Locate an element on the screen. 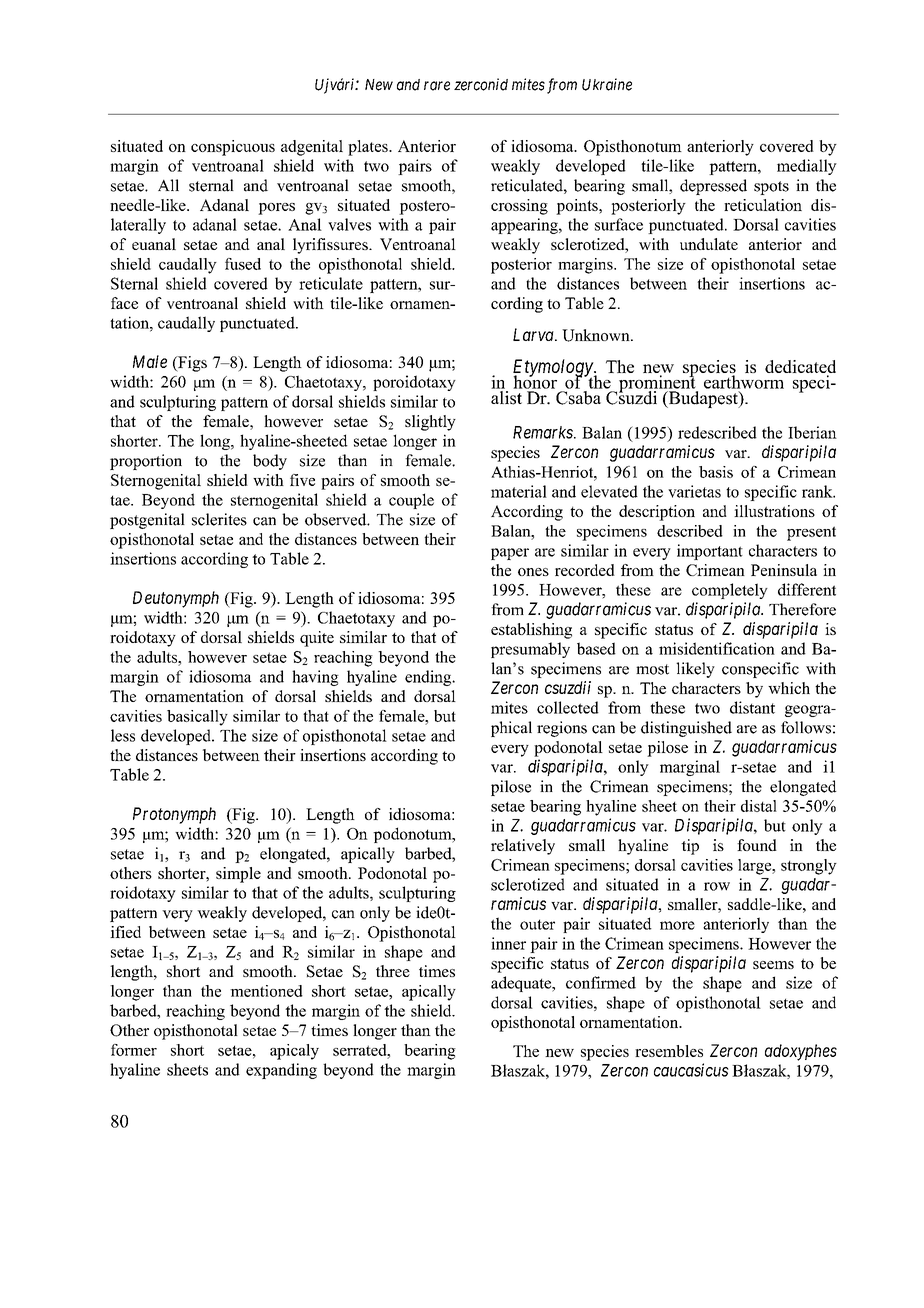 The width and height of the screenshot is (924, 1308). rare is located at coordinates (437, 86).
